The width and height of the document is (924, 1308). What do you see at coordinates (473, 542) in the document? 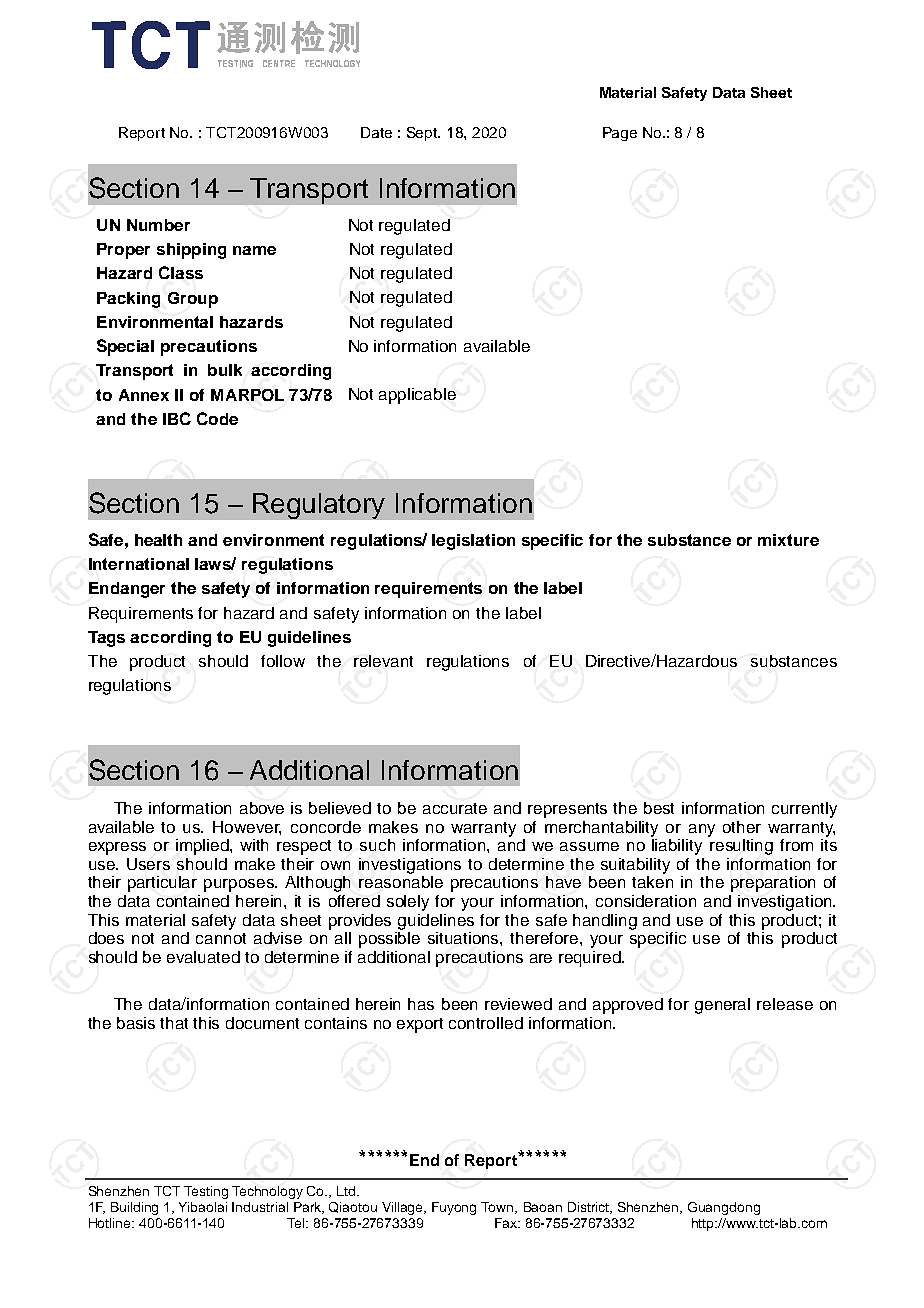
I see `legislation` at bounding box center [473, 542].
